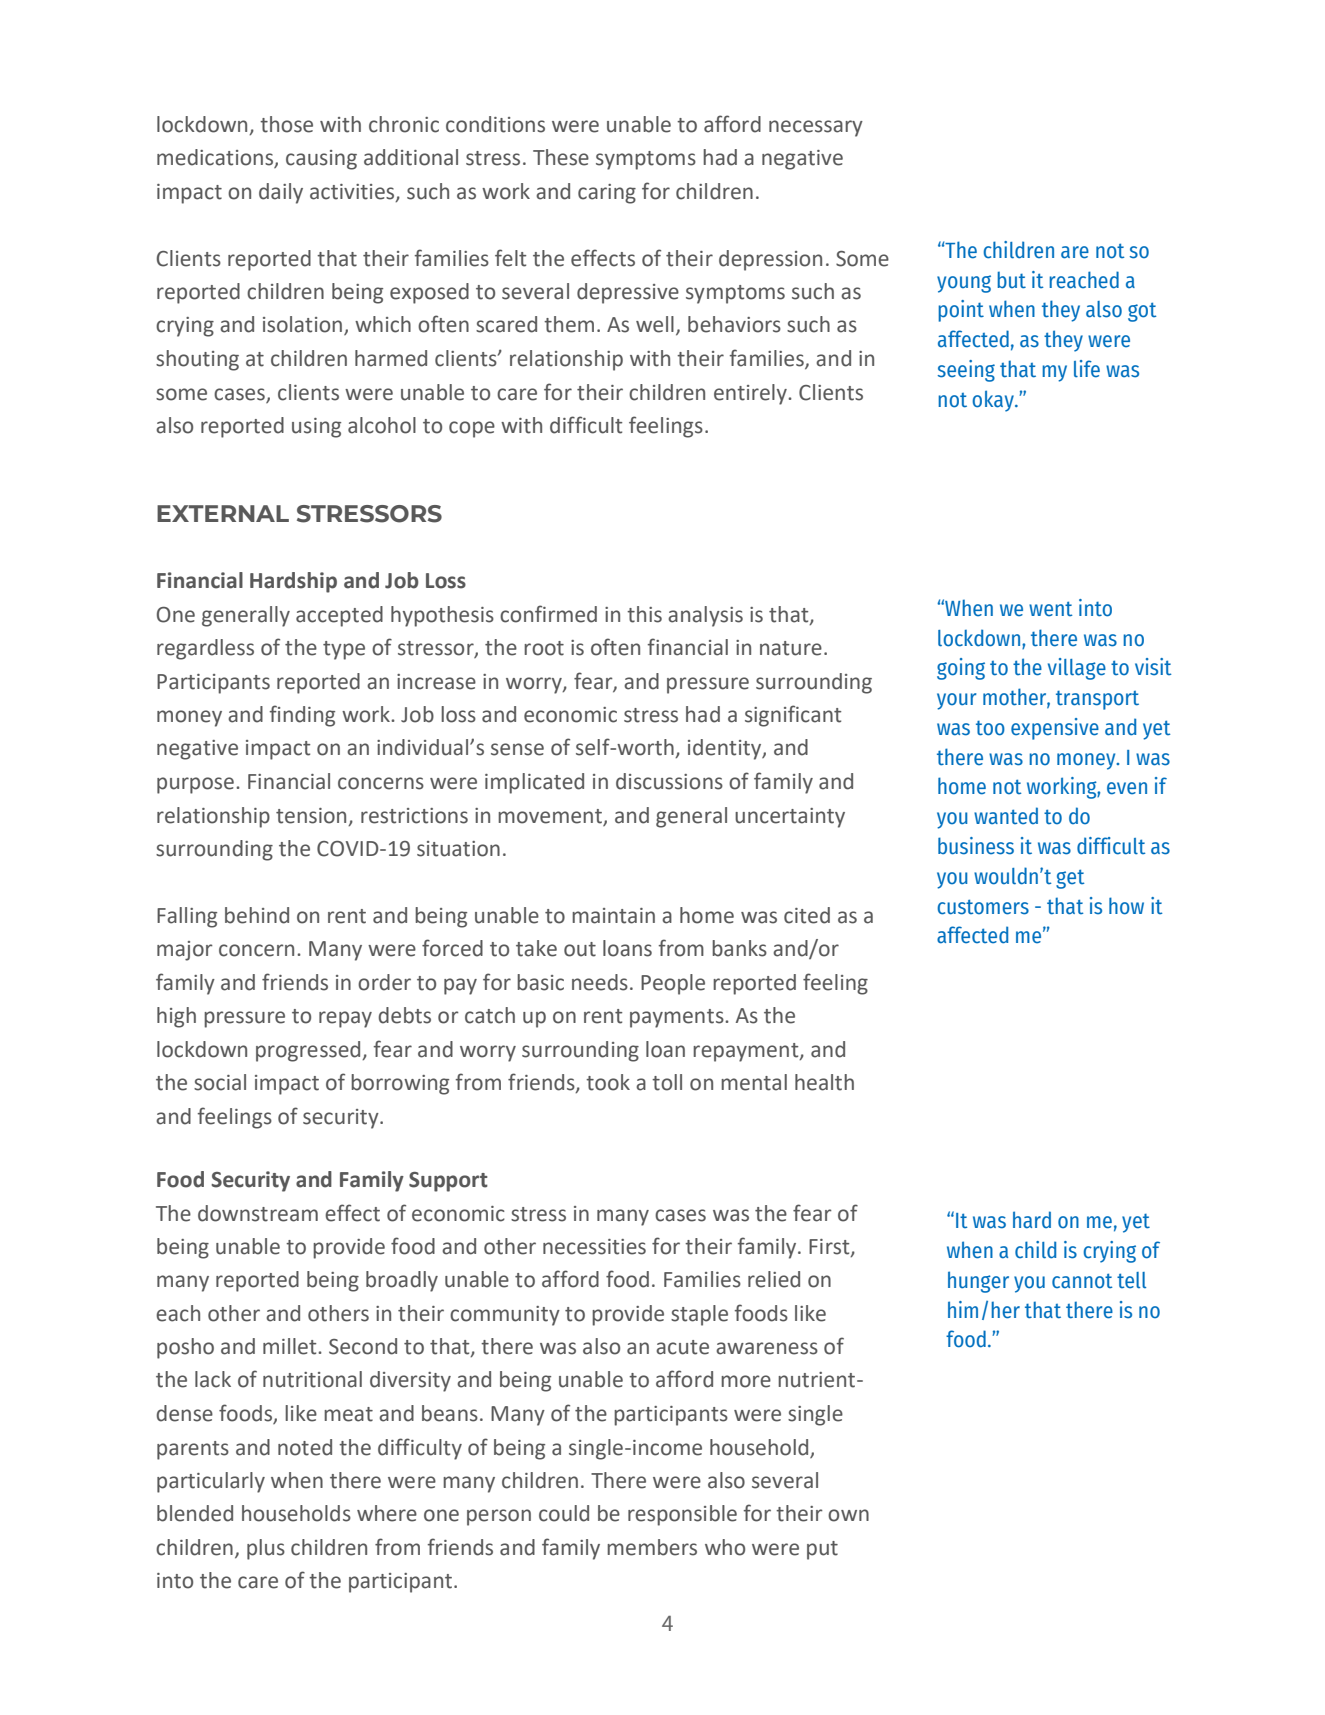  I want to click on but, so click(1011, 280).
